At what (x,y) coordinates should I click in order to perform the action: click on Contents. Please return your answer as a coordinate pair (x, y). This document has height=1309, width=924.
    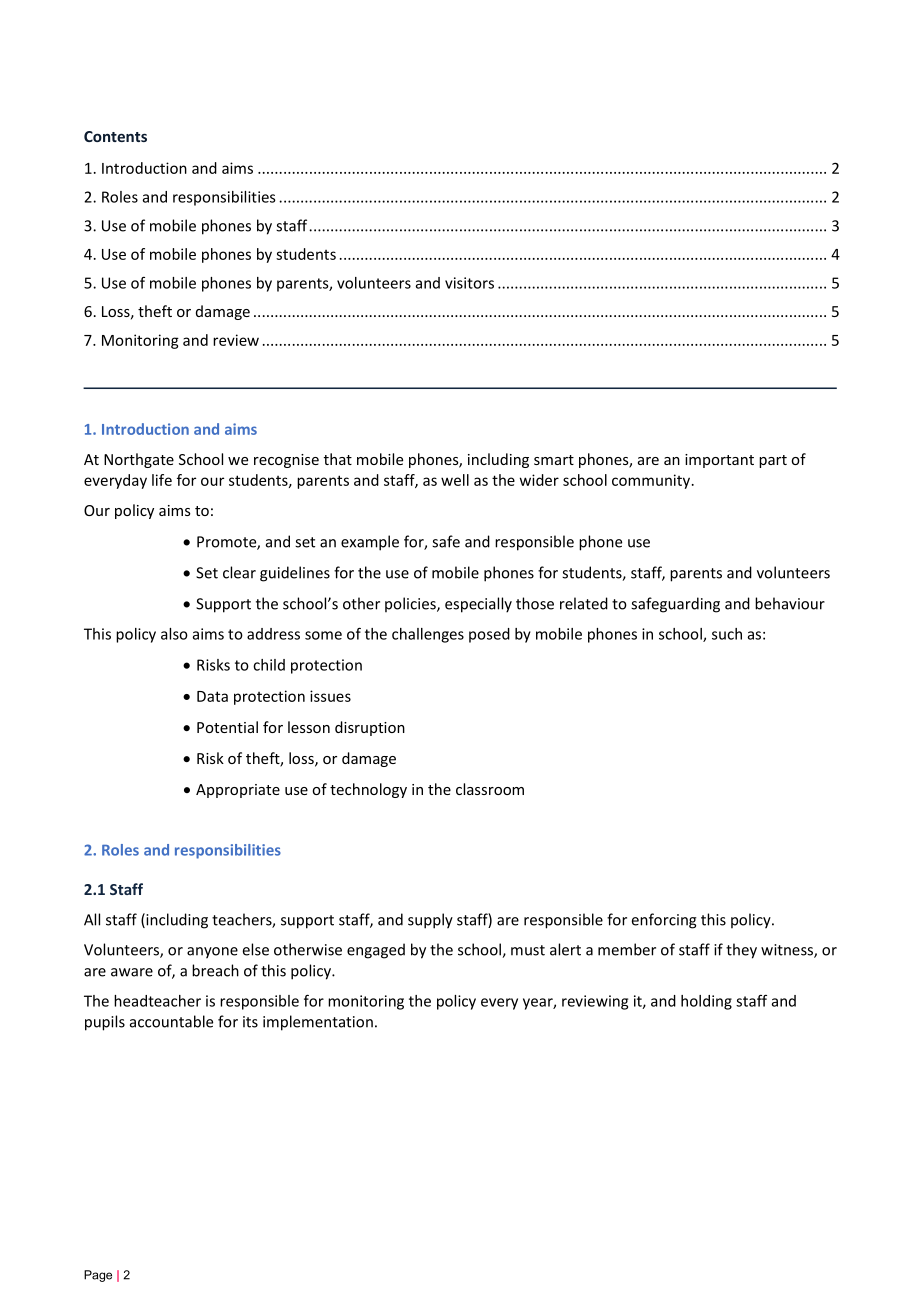
    Looking at the image, I should click on (115, 136).
